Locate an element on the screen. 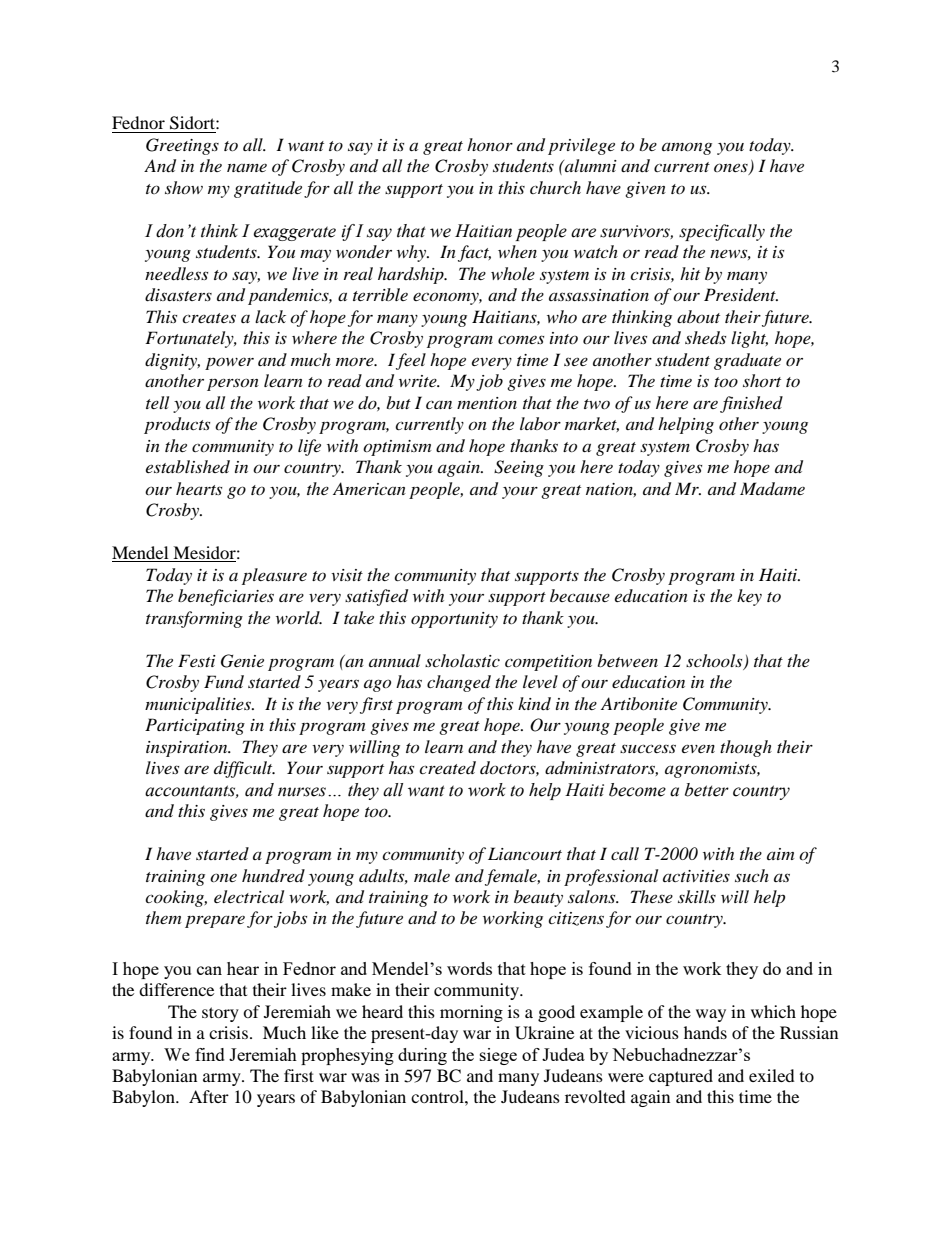  beauty is located at coordinates (538, 898).
